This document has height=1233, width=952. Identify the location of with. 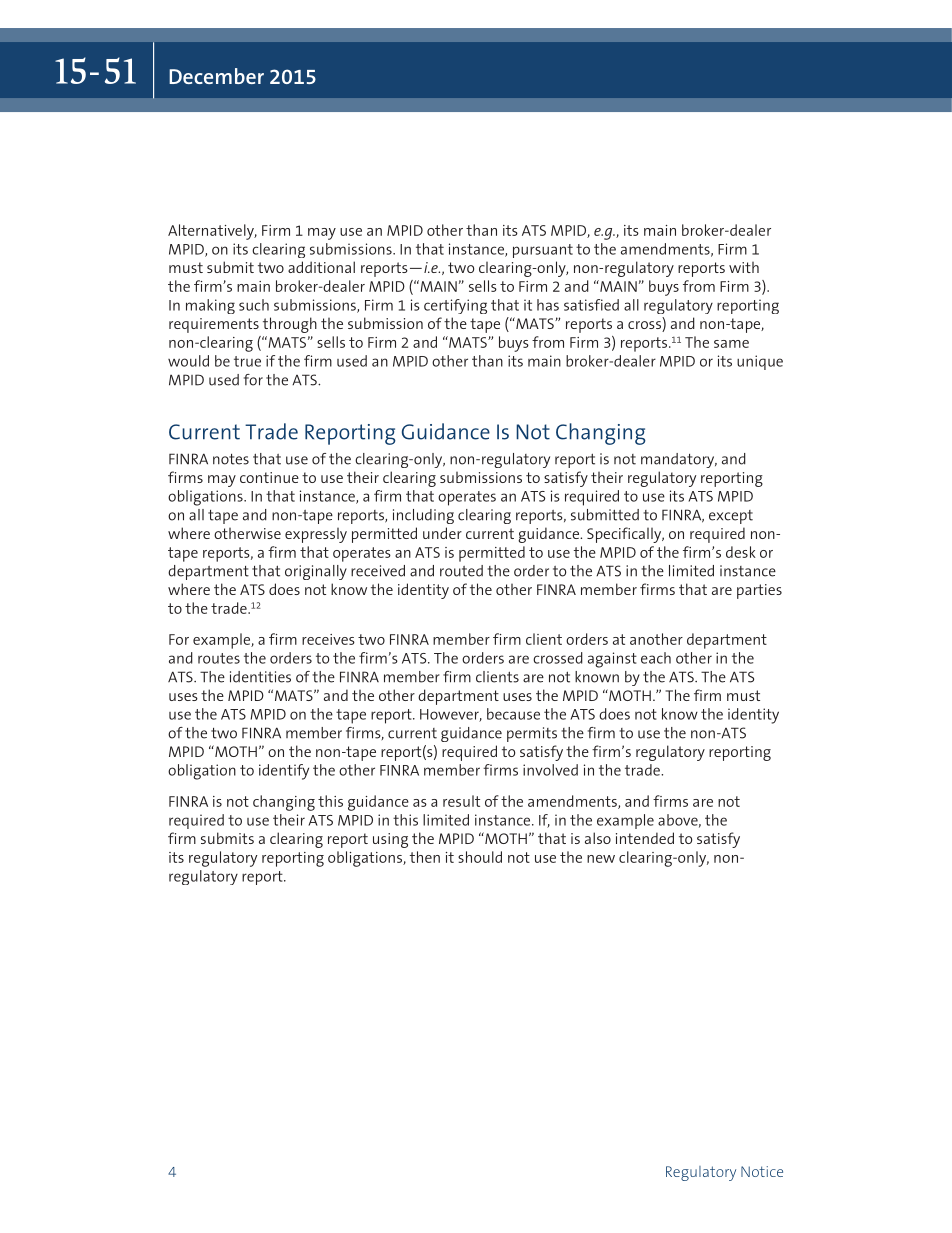
(744, 267).
